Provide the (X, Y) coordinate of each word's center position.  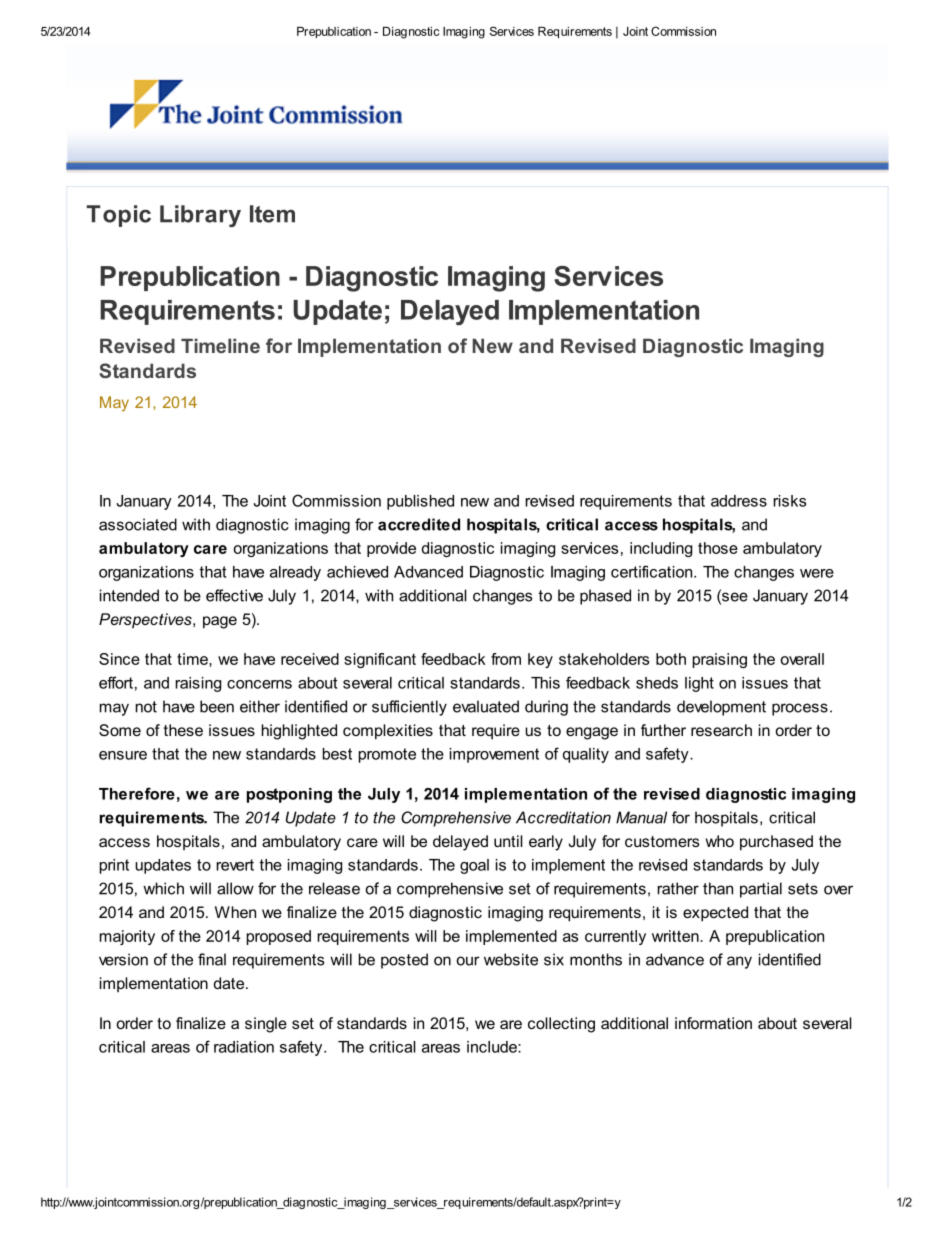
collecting (561, 1025)
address (739, 501)
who (720, 841)
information (713, 1023)
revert (235, 865)
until (508, 841)
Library (200, 216)
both (671, 659)
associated (138, 524)
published (420, 502)
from (506, 659)
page (220, 622)
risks (789, 501)
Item (272, 214)
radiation (244, 1047)
